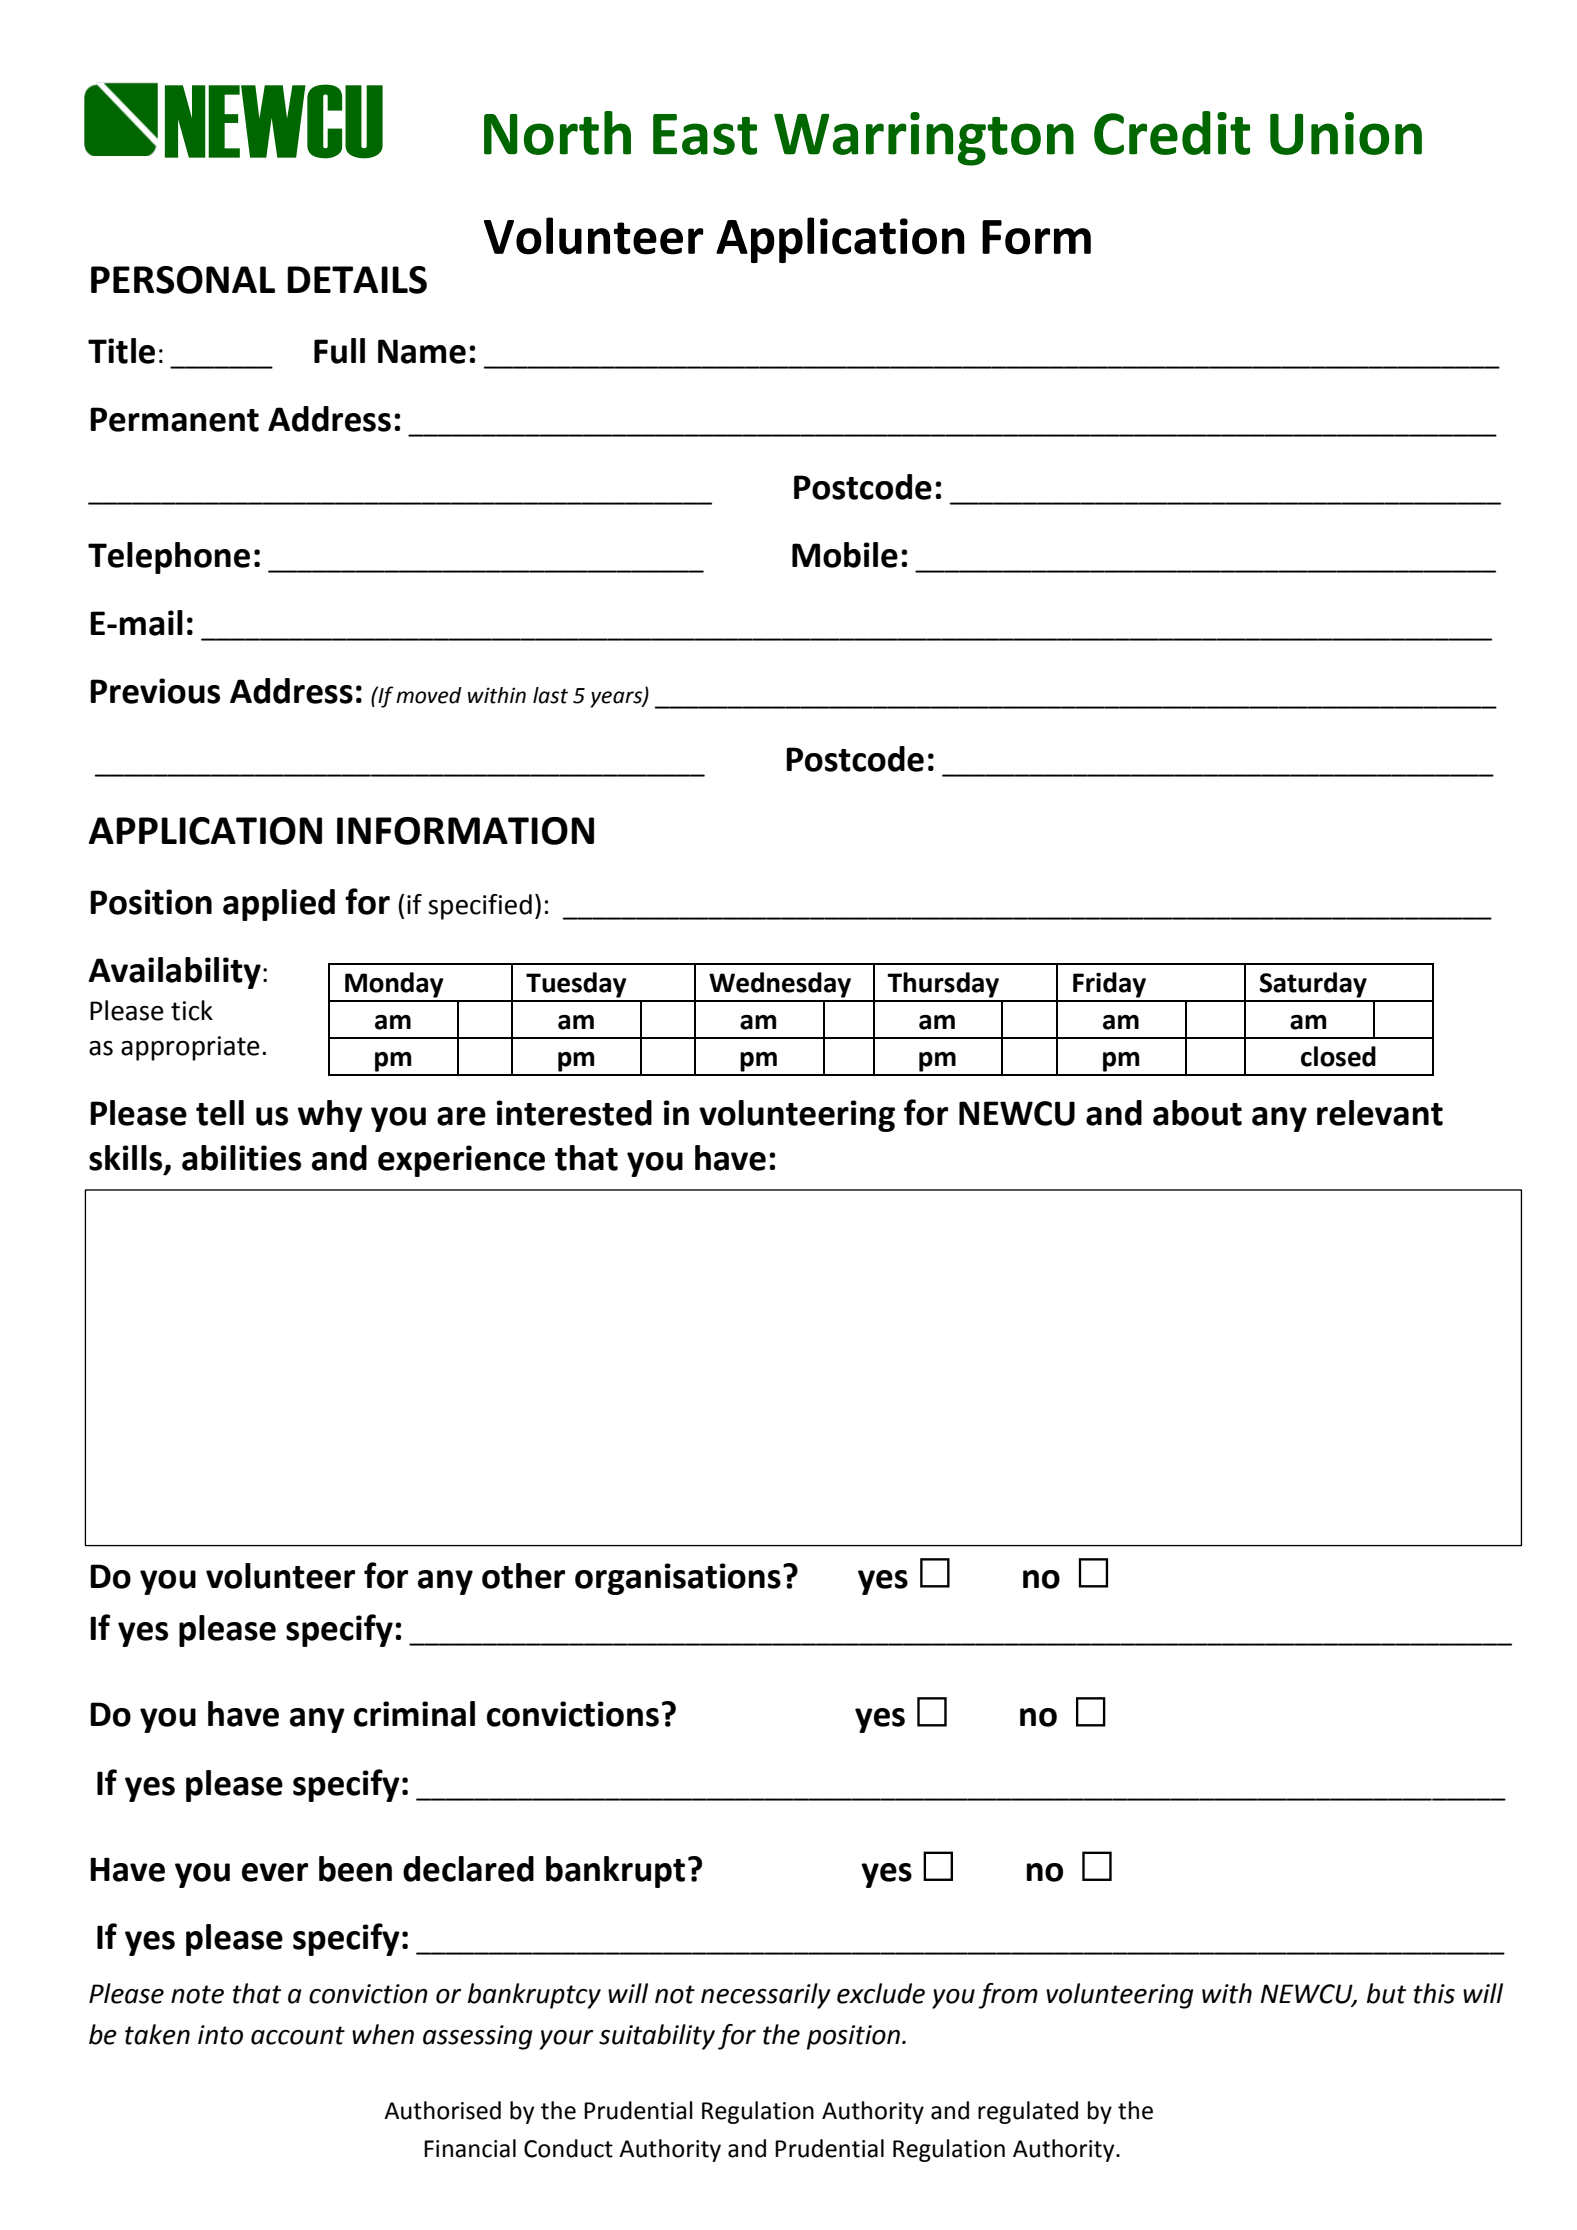  What do you see at coordinates (678, 1579) in the screenshot?
I see `organisations` at bounding box center [678, 1579].
